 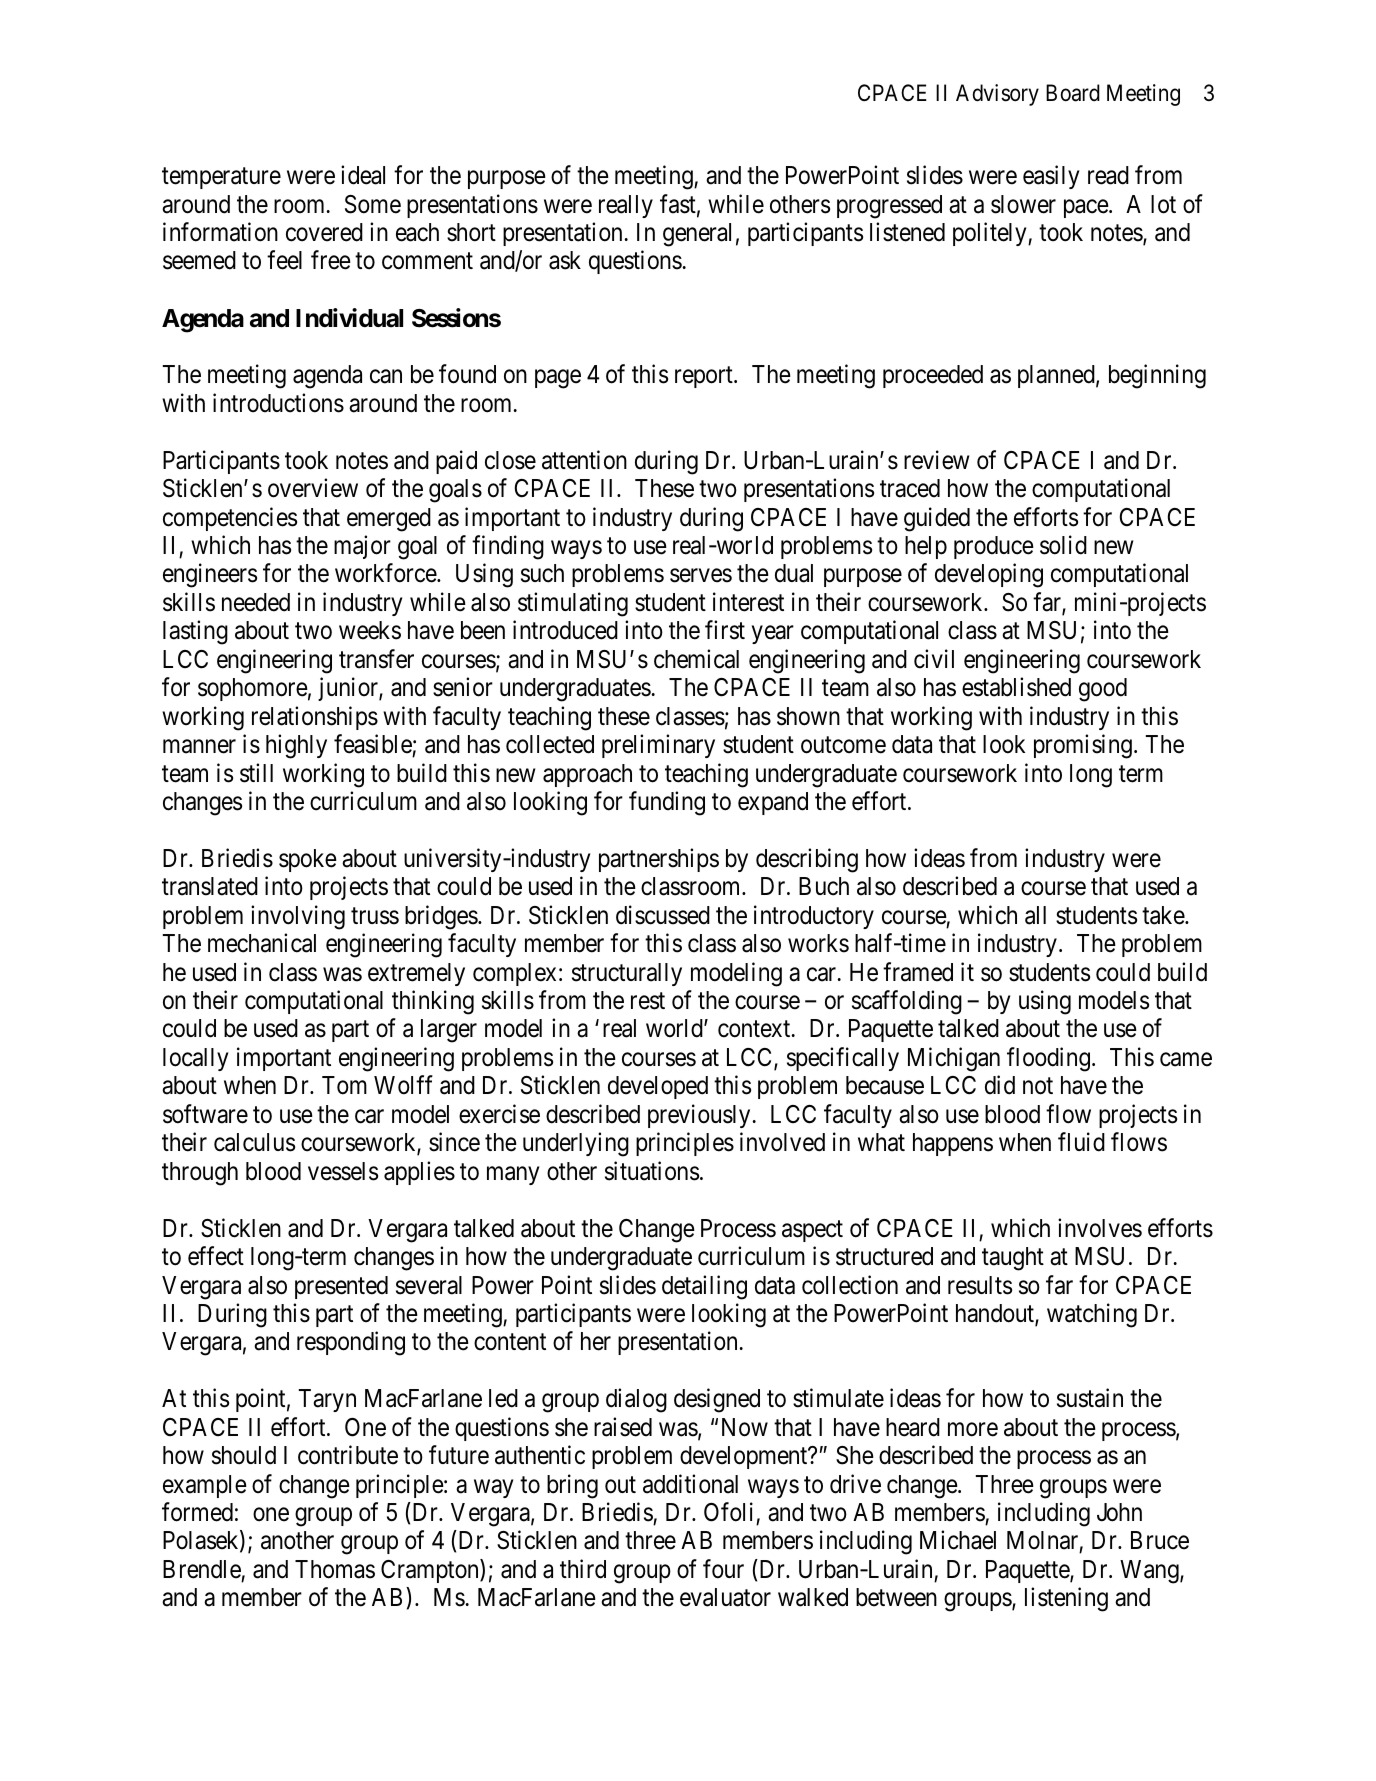 What do you see at coordinates (667, 803) in the page?
I see `funding` at bounding box center [667, 803].
